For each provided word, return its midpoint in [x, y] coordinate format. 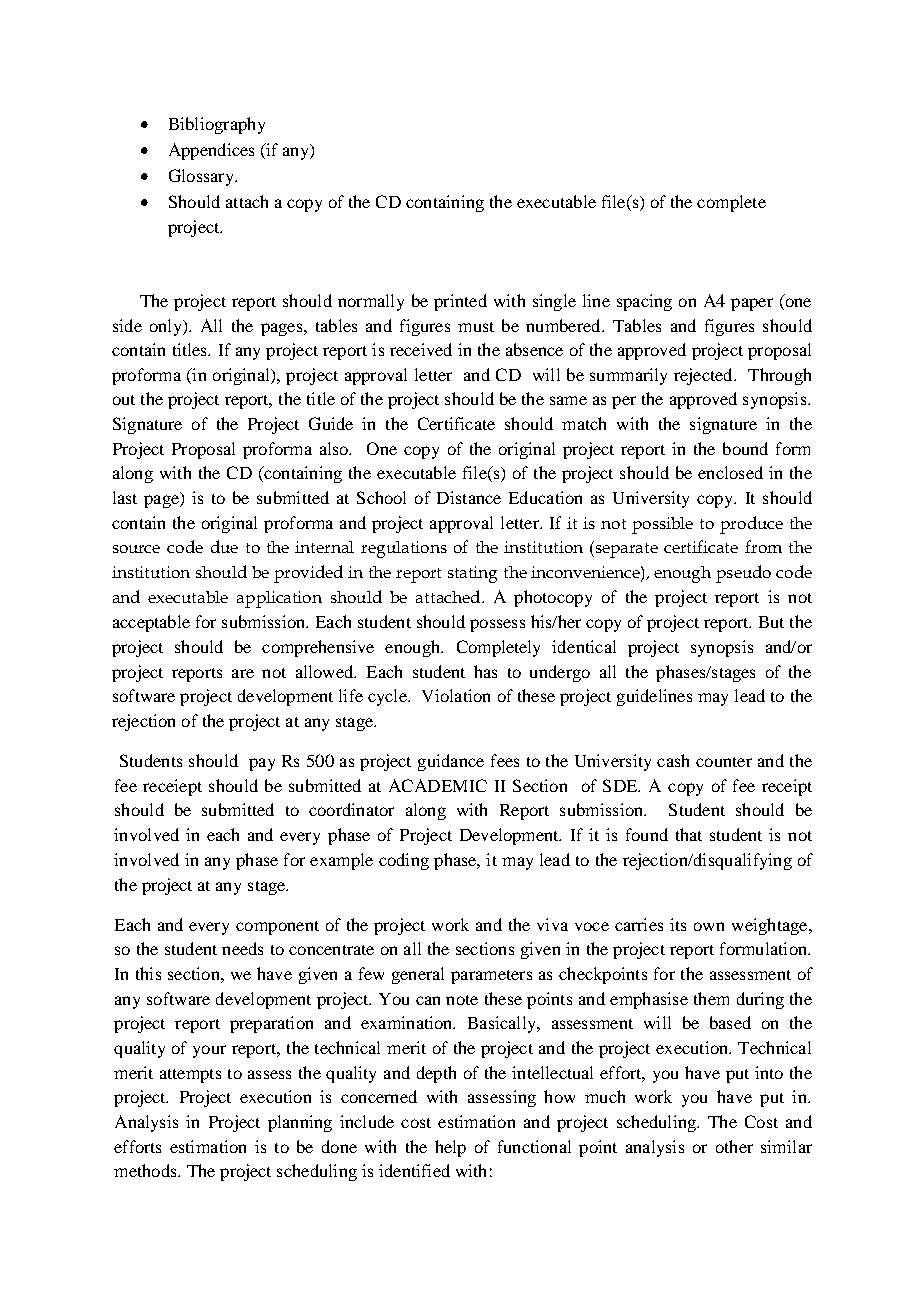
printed [460, 302]
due [224, 546]
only [167, 327]
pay [262, 764]
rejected [704, 376]
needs [242, 948]
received [421, 349]
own [709, 926]
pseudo [743, 574]
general [418, 975]
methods [146, 1170]
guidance [451, 762]
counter [724, 762]
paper [752, 304]
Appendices [211, 151]
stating [472, 574]
